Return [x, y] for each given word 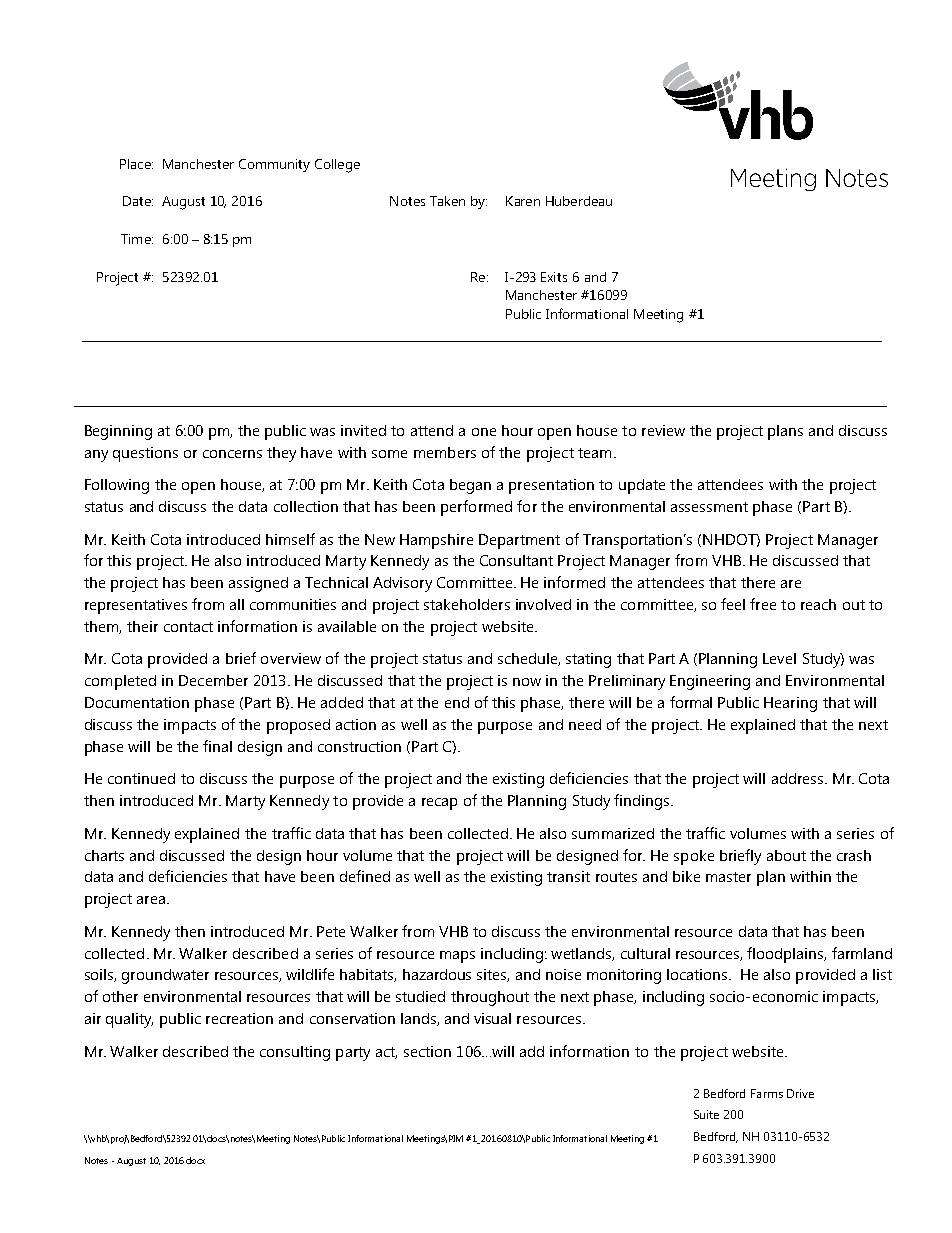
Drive [800, 1093]
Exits [554, 277]
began [470, 486]
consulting [295, 1053]
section [427, 1051]
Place [136, 164]
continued [141, 778]
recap [439, 804]
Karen [523, 201]
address [799, 778]
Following [117, 486]
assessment [709, 507]
